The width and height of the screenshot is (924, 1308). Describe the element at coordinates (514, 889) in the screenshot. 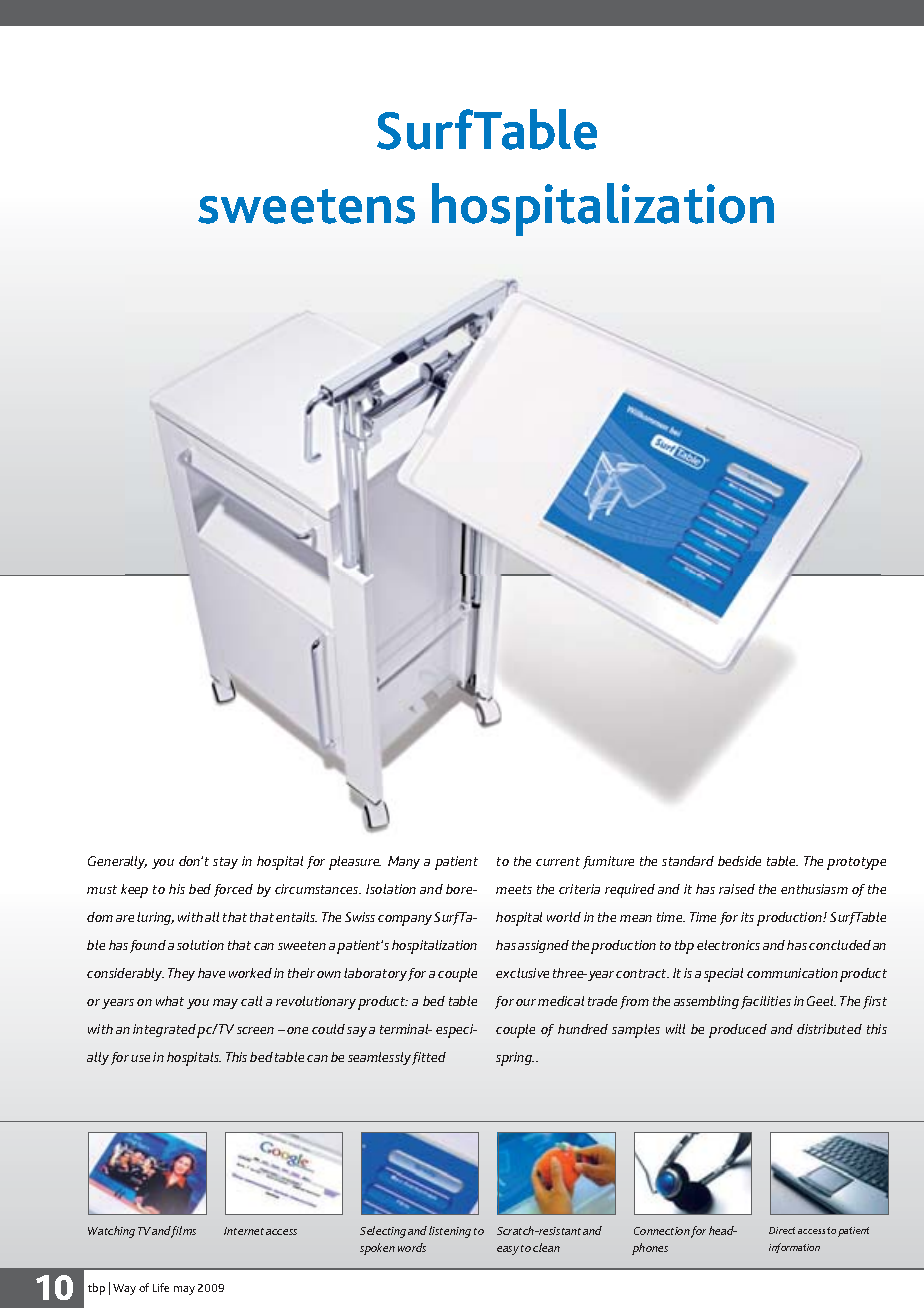

I see `meets` at that location.
